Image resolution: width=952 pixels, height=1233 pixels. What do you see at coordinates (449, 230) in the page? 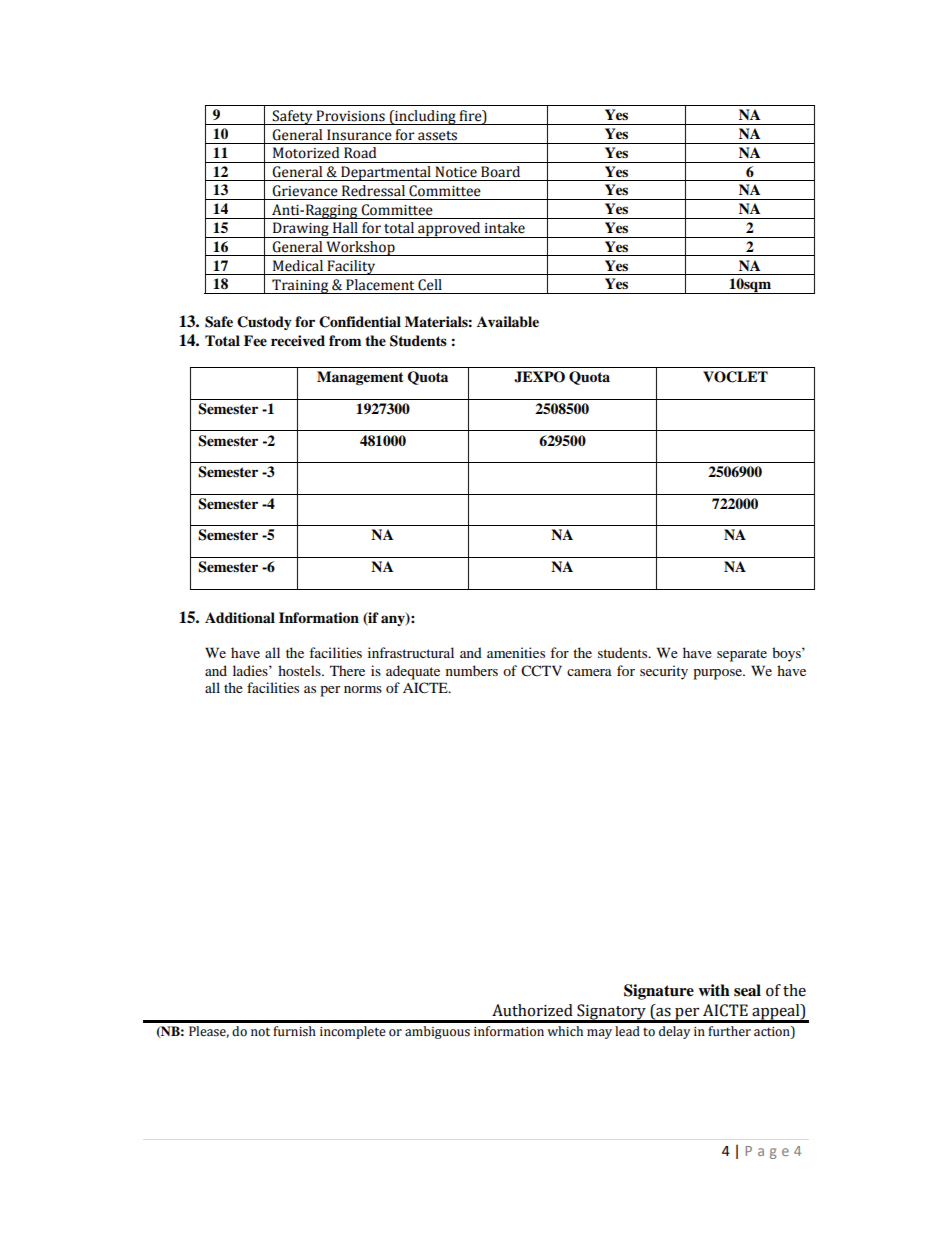
I see `approved` at bounding box center [449, 230].
